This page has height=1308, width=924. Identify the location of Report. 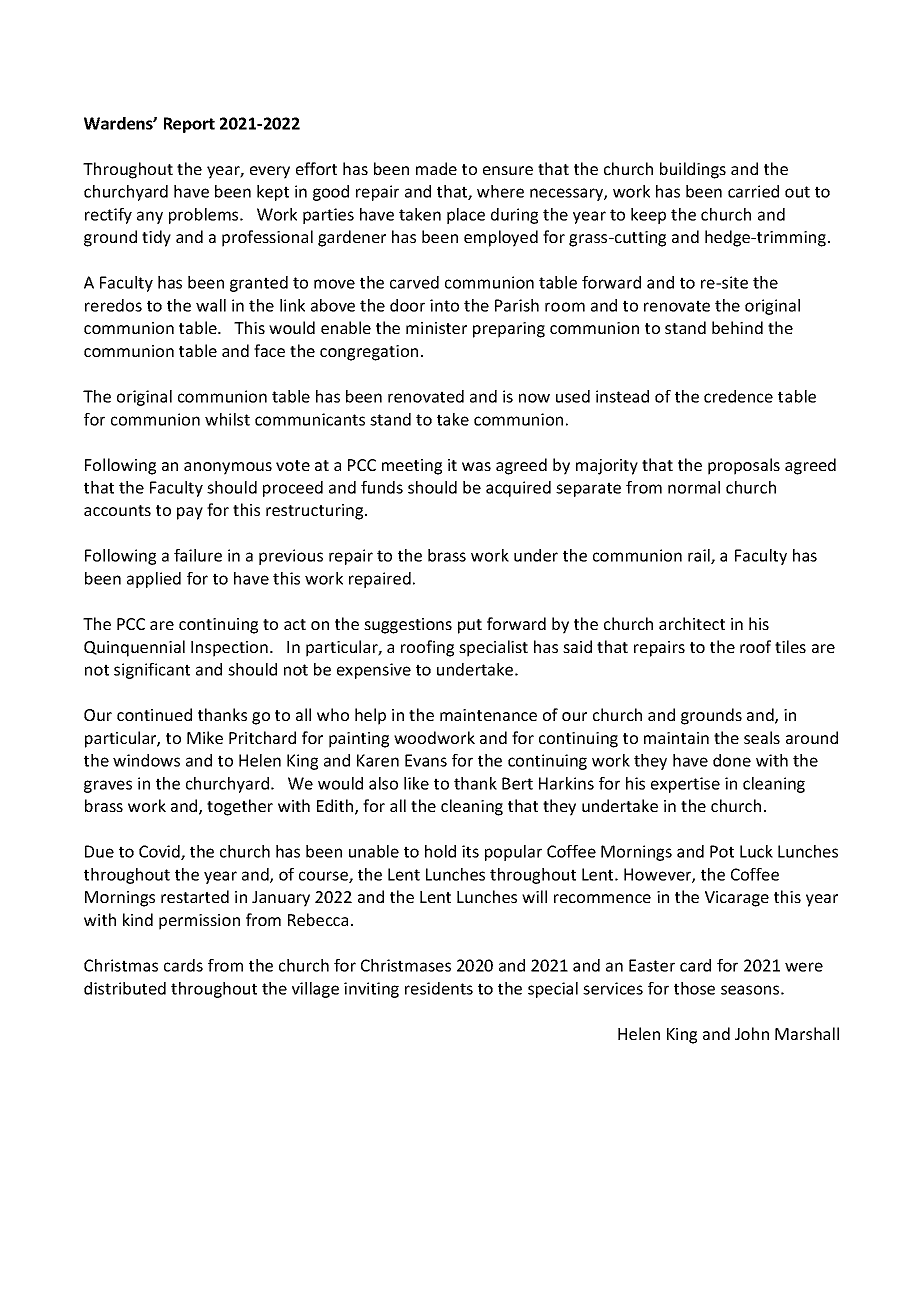
(189, 125).
